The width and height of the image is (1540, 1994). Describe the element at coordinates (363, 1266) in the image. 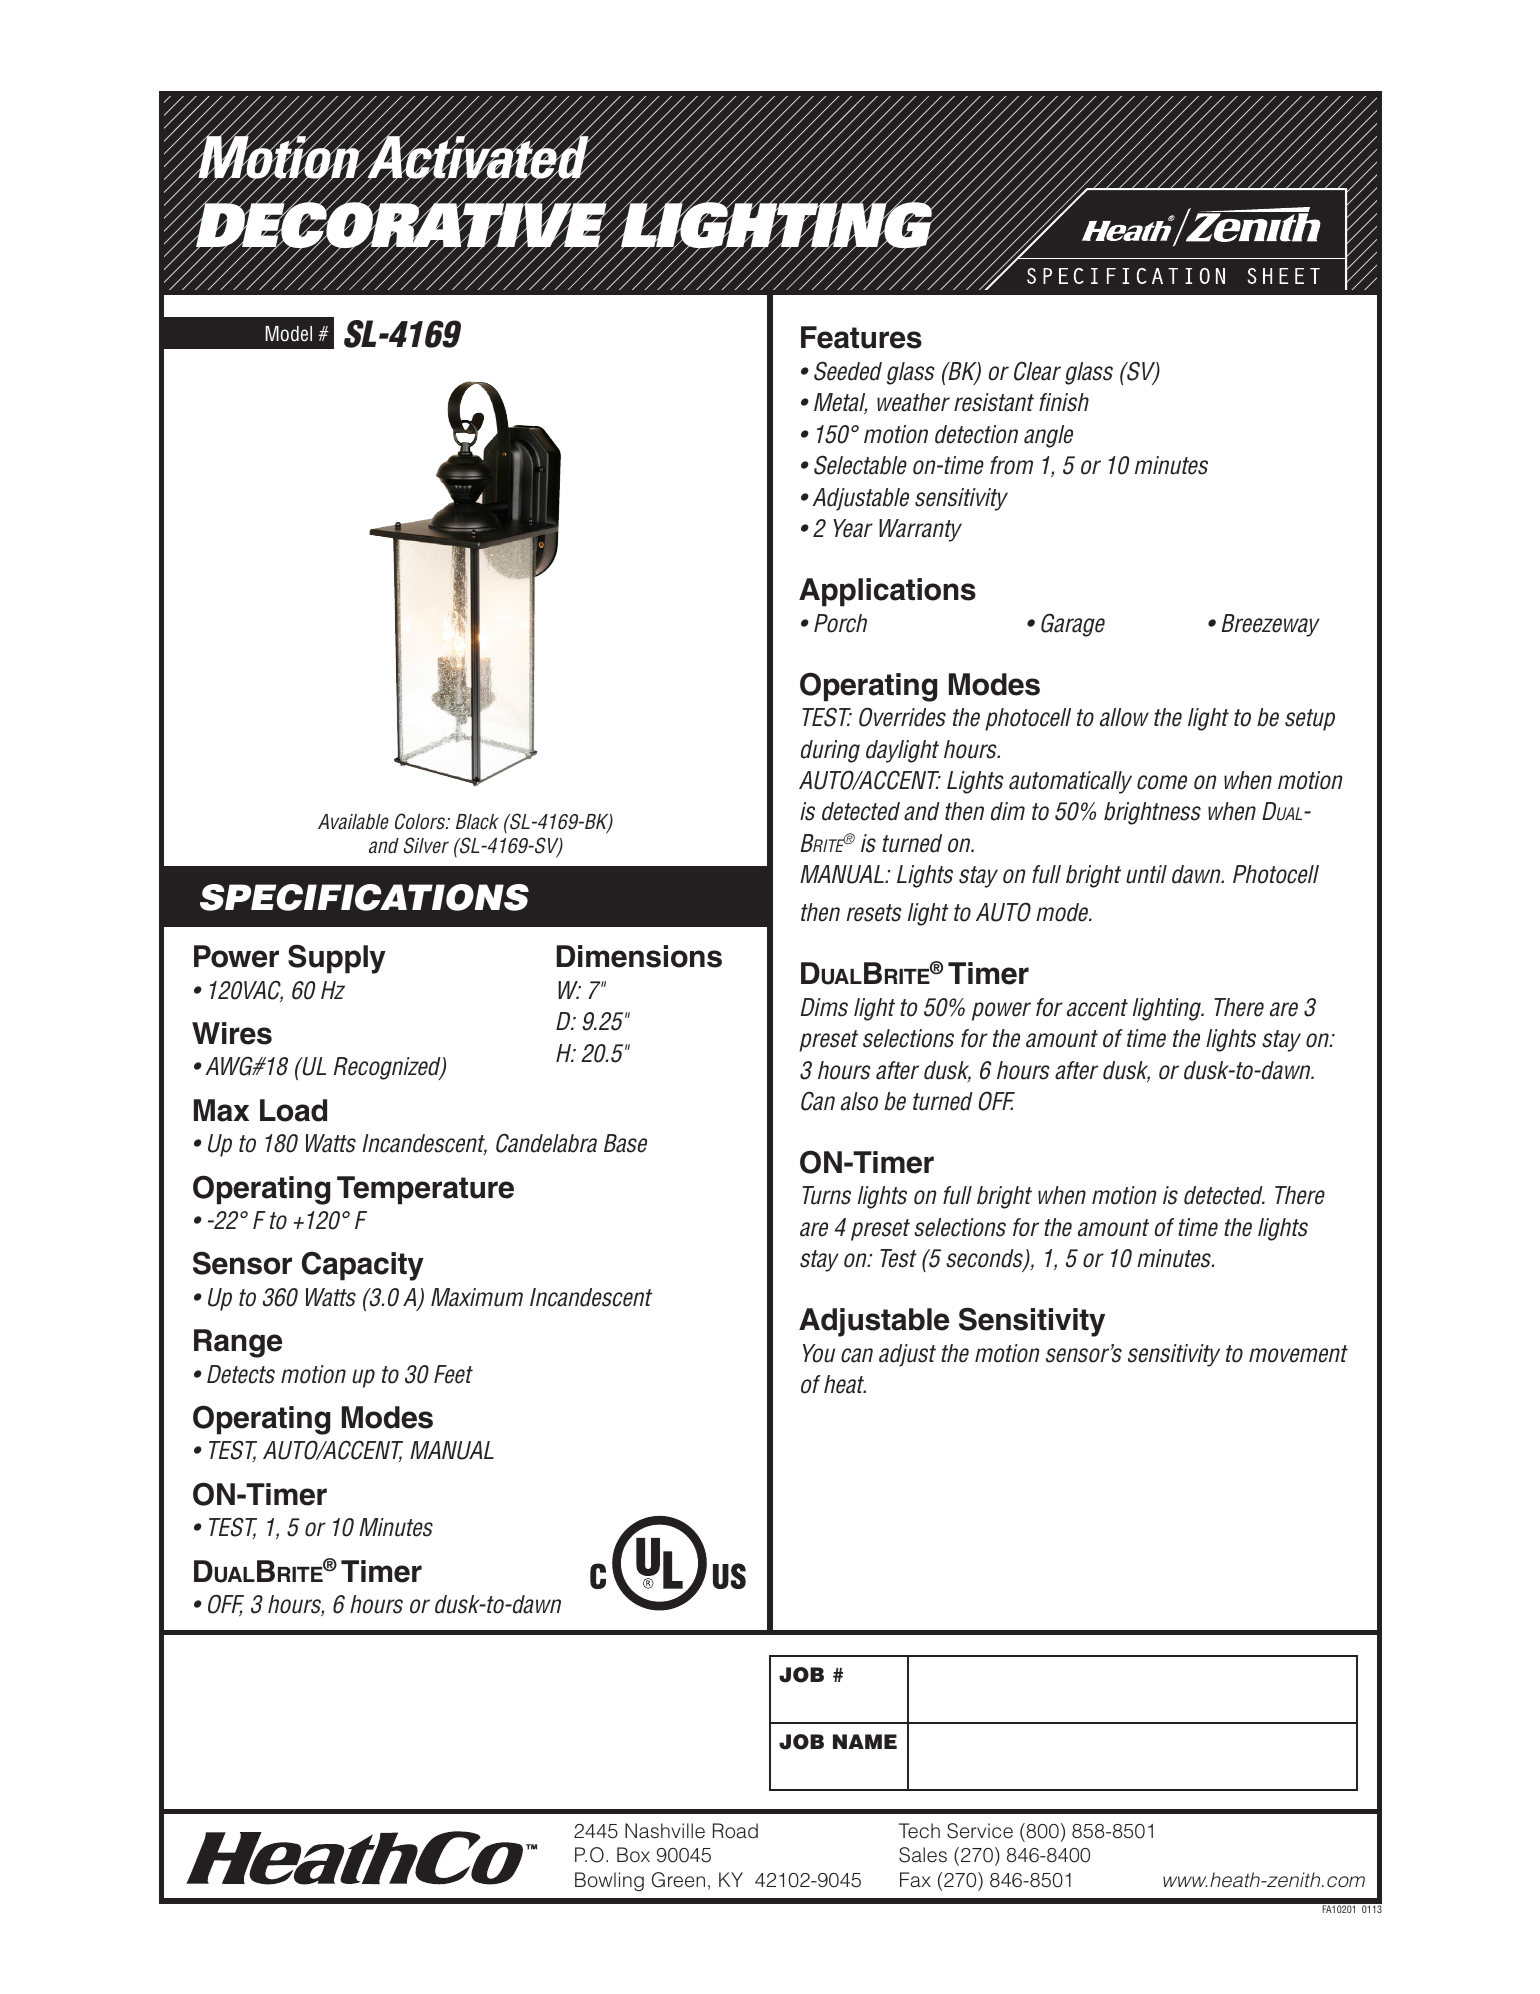

I see `Capacity` at that location.
